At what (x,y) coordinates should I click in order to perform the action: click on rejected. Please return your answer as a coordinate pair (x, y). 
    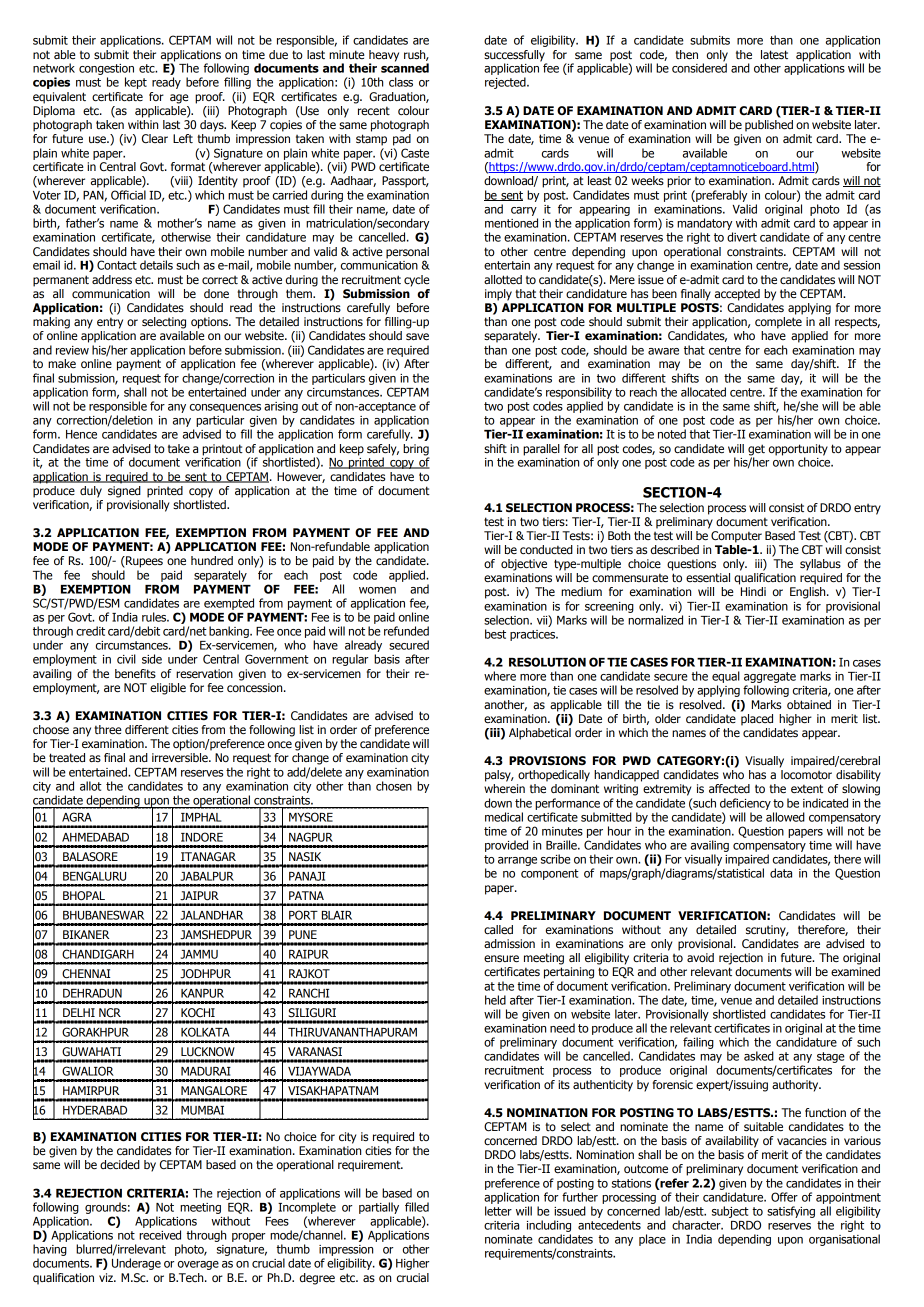
    Looking at the image, I should click on (506, 83).
